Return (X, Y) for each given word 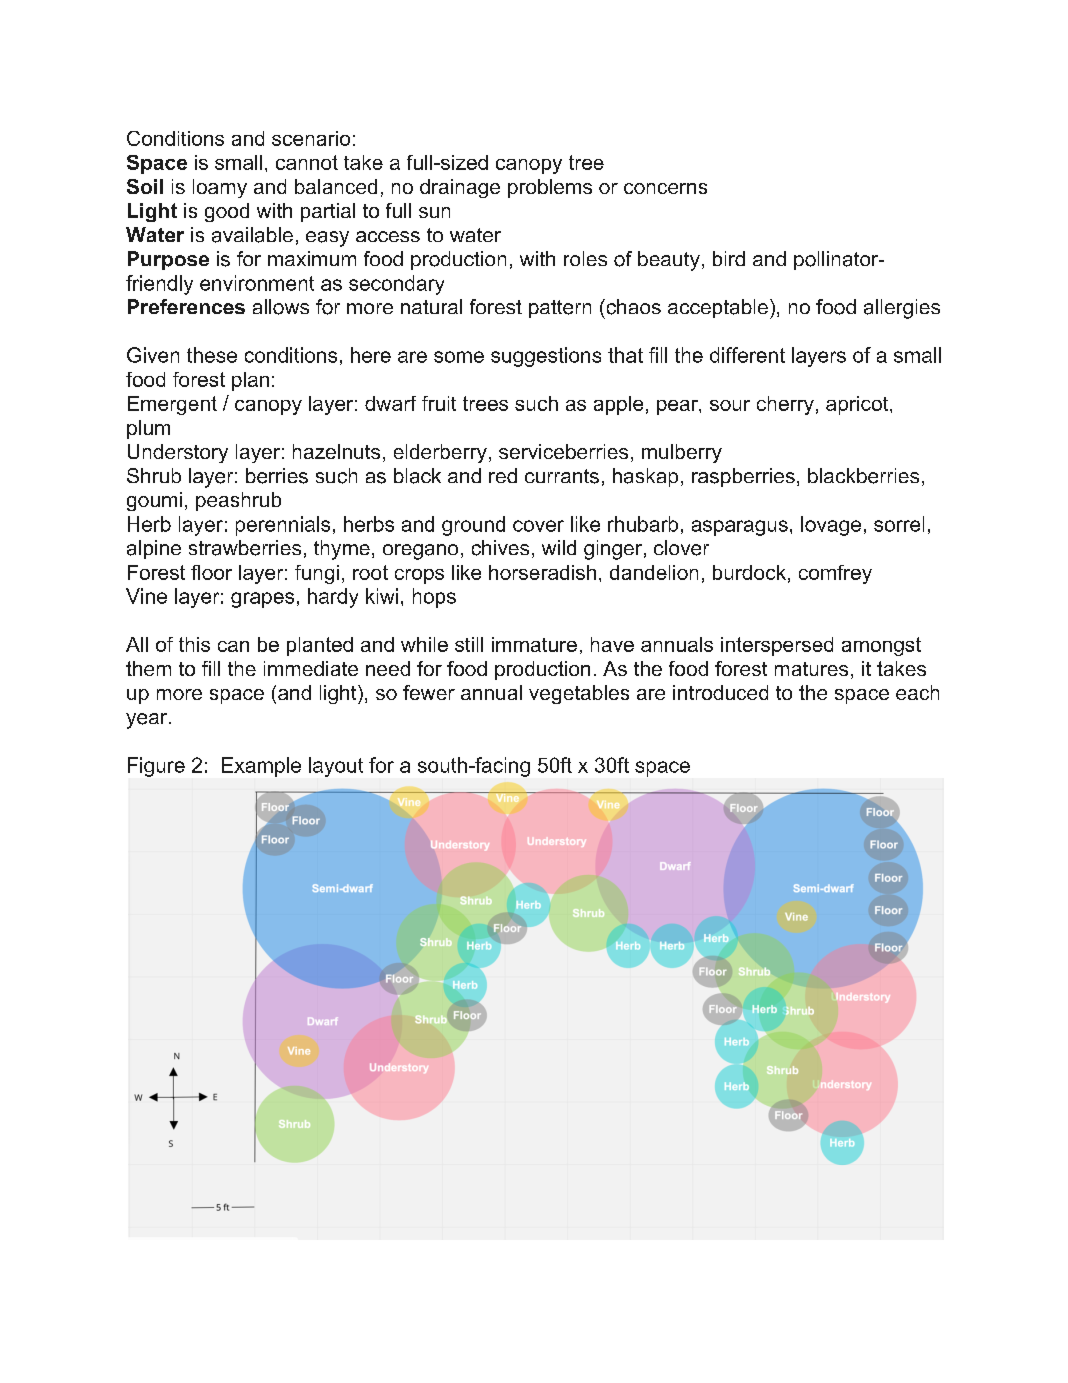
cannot (307, 162)
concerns (665, 188)
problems (550, 188)
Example (261, 767)
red (503, 475)
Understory (178, 453)
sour (730, 405)
